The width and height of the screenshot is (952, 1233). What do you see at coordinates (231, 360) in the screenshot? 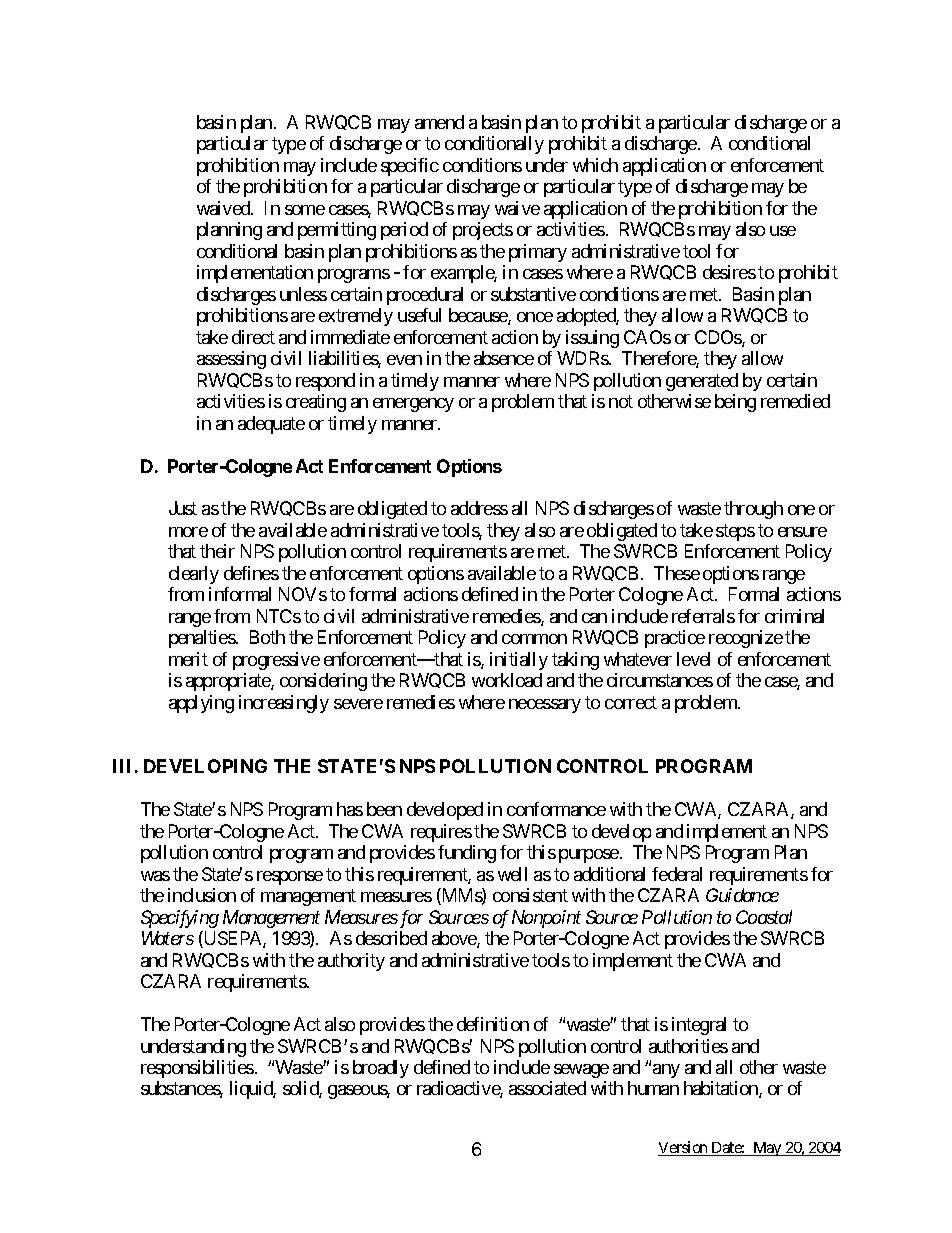
I see `assessing` at bounding box center [231, 360].
